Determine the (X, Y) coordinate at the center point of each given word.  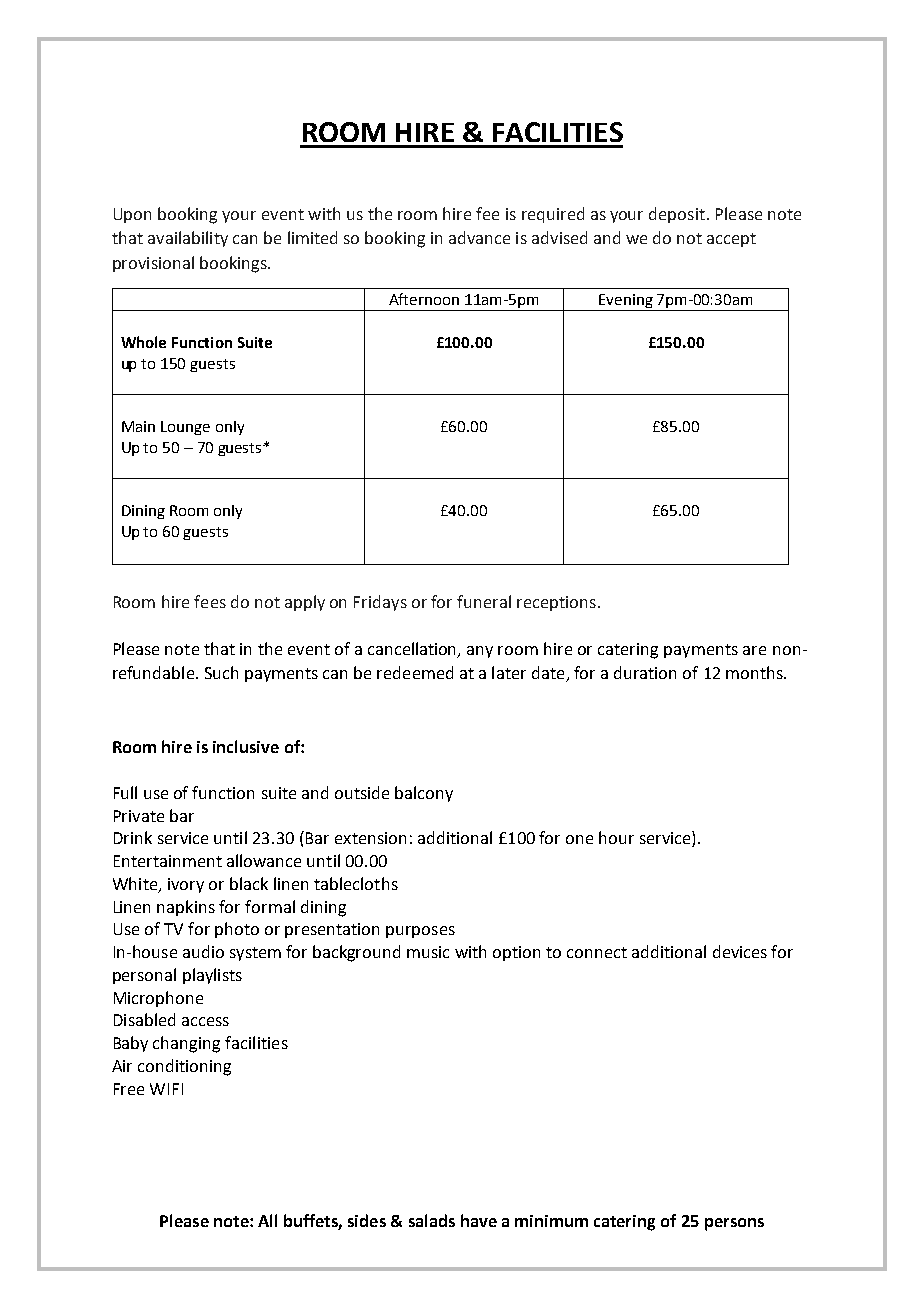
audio (203, 951)
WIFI (166, 1089)
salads (432, 1220)
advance (479, 237)
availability (188, 239)
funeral (484, 601)
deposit (677, 215)
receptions (556, 603)
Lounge (185, 428)
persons (734, 1224)
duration (645, 672)
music (428, 952)
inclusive (246, 746)
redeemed (415, 672)
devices (740, 951)
